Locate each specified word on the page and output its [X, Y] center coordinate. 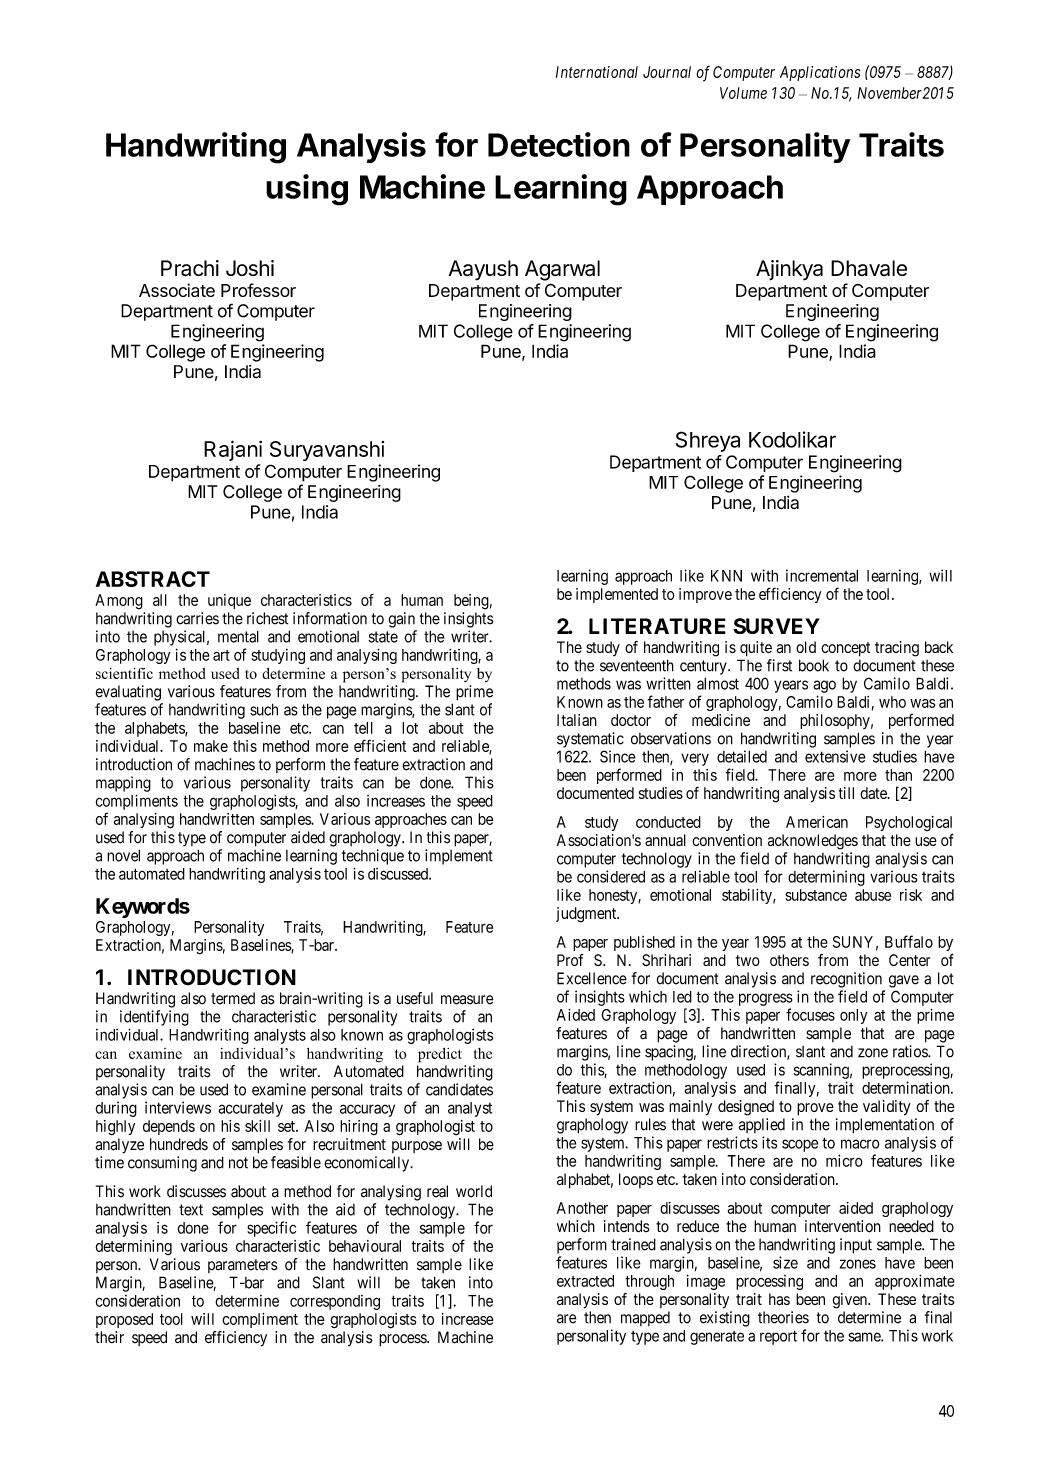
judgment [587, 915]
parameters [243, 1266]
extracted [585, 1281]
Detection [559, 144]
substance [816, 895]
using [307, 190]
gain [401, 620]
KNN [726, 576]
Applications [820, 73]
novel [123, 855]
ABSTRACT [153, 579]
